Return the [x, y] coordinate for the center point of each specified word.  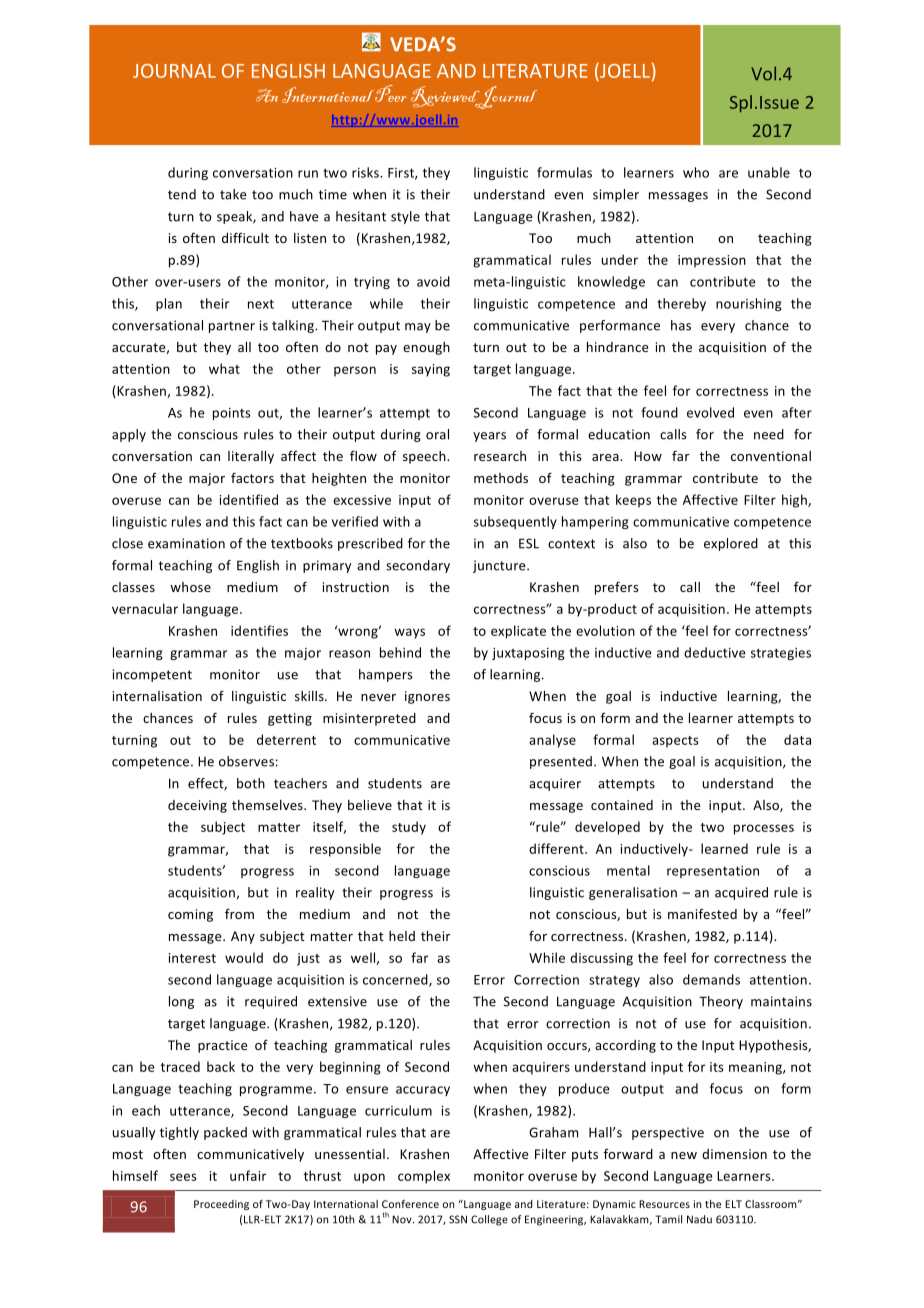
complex [424, 1177]
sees [183, 1177]
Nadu [699, 1219]
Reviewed [446, 97]
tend [182, 194]
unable [769, 172]
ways [409, 633]
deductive [715, 652]
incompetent [152, 675]
